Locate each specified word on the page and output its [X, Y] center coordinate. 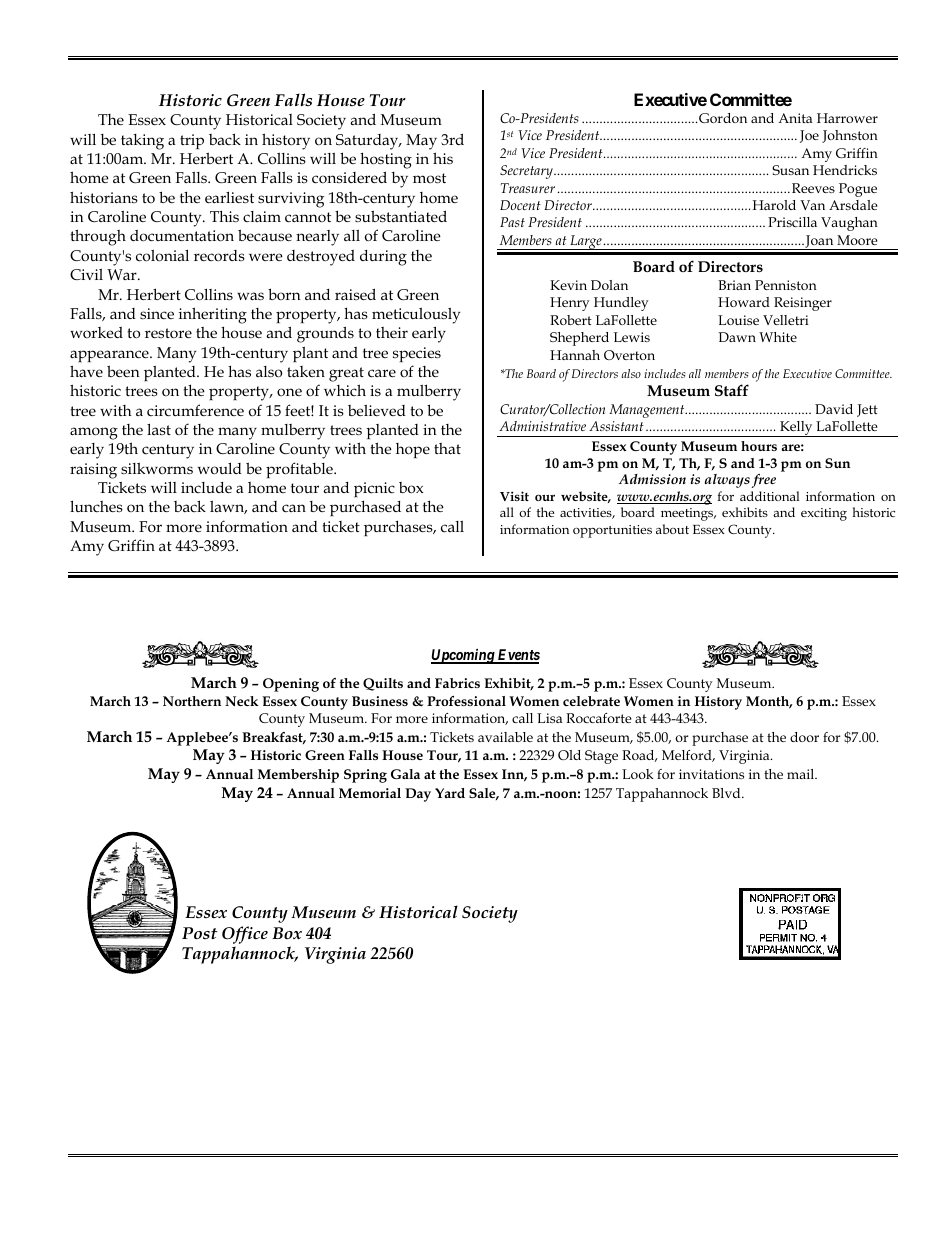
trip [192, 141]
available [505, 737]
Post [200, 933]
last [159, 429]
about [672, 529]
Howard [744, 302]
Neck [242, 701]
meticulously [416, 316]
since [157, 313]
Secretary [527, 172]
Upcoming [463, 656]
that [447, 448]
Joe [809, 136]
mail [802, 774]
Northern [192, 701]
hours [759, 446]
